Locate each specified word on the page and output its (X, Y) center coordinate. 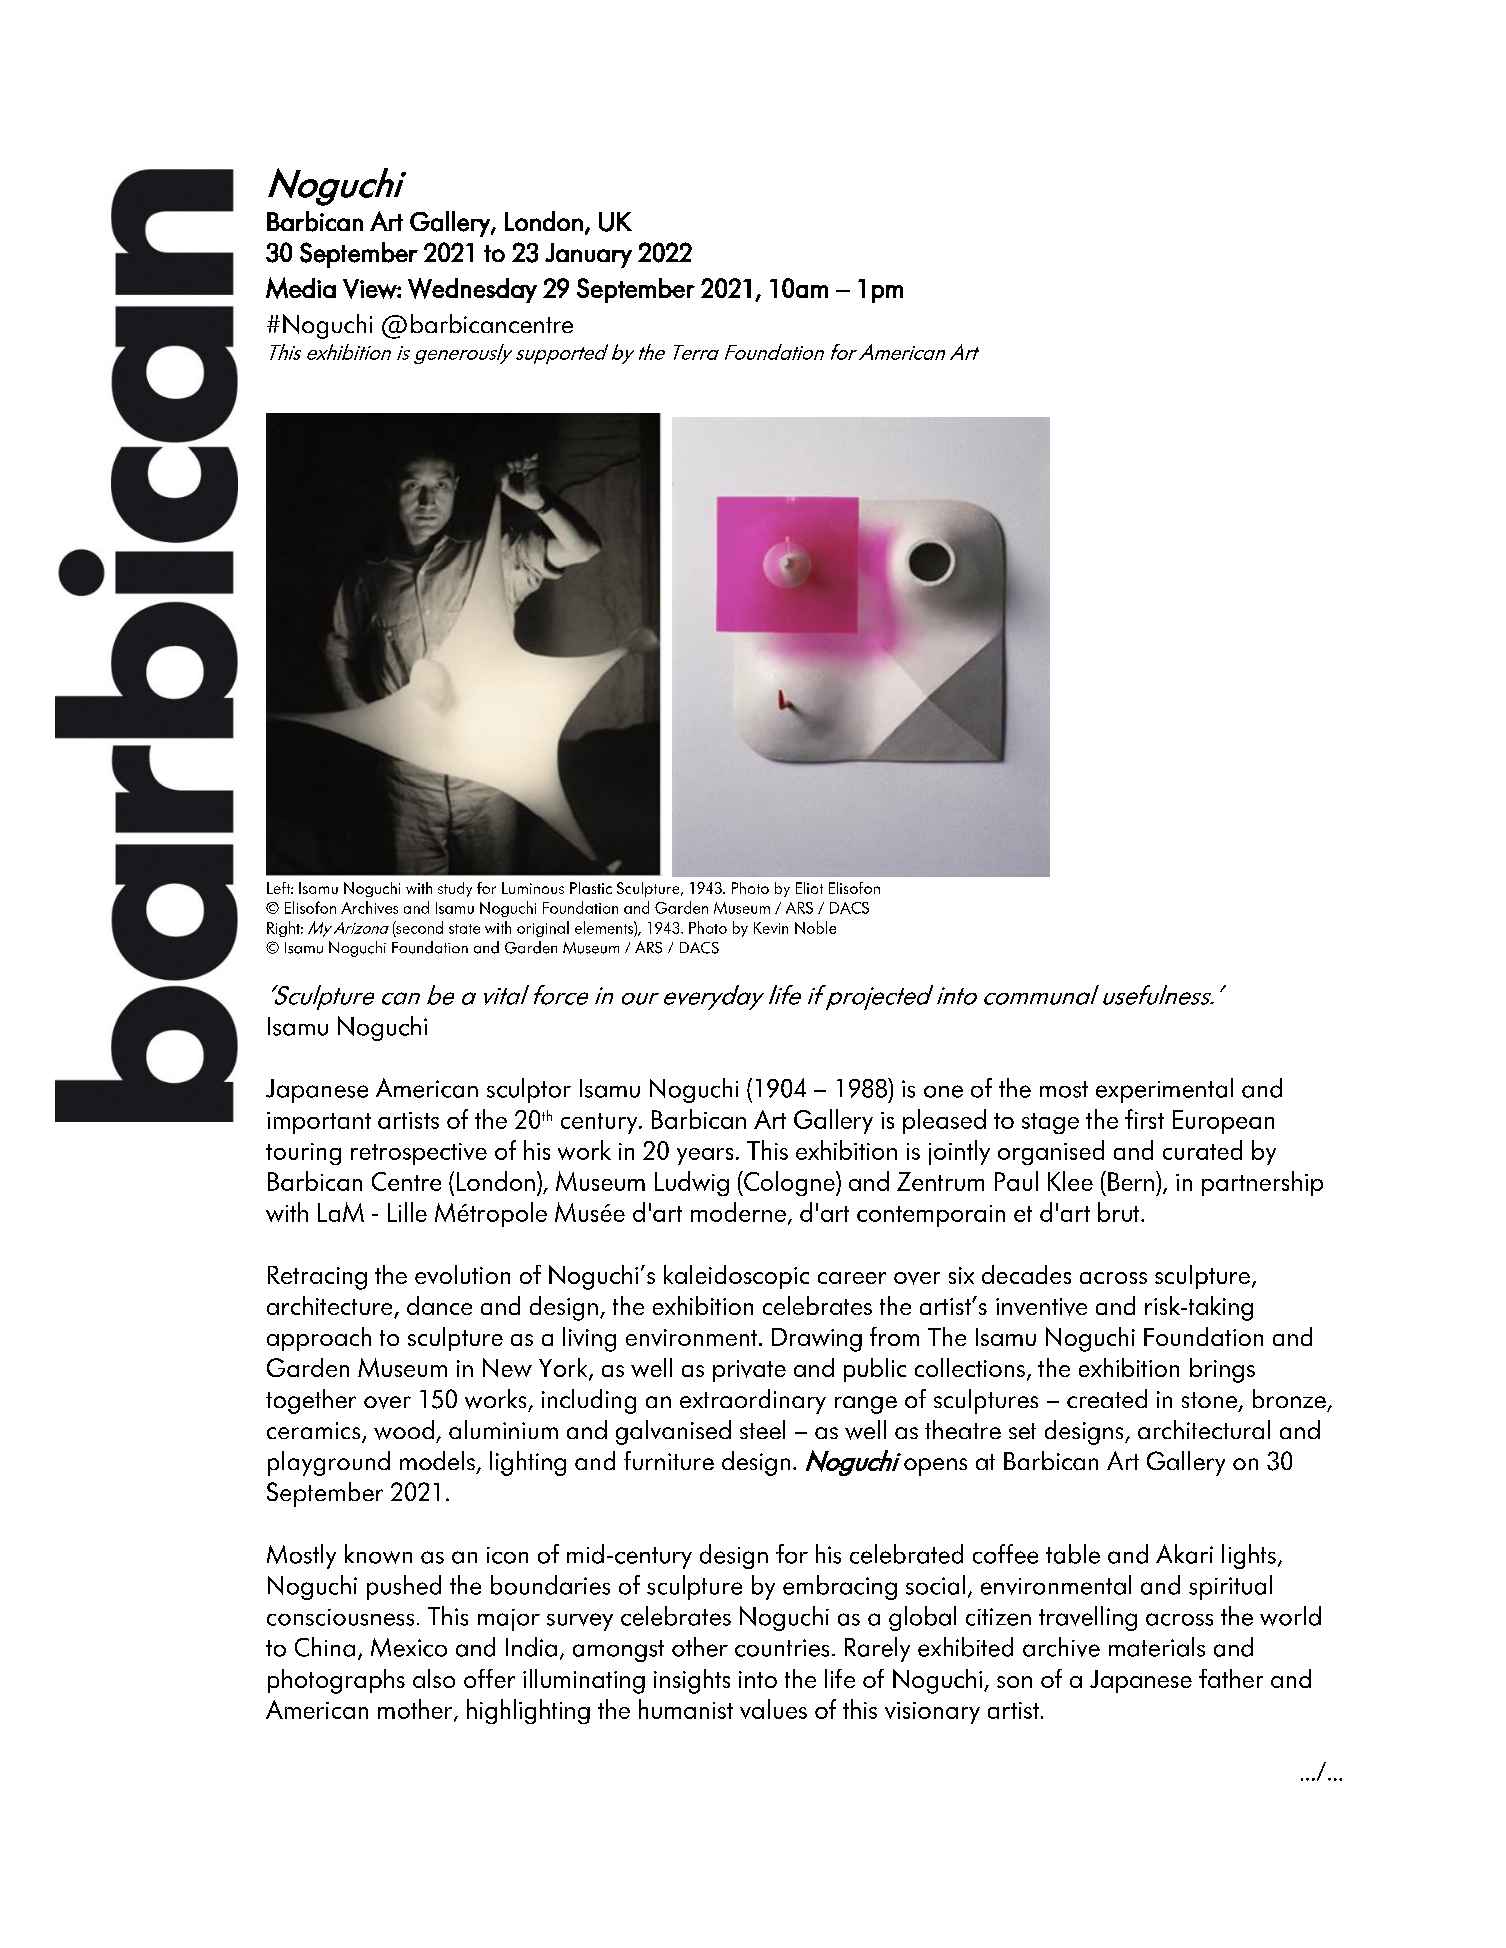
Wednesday (472, 290)
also (434, 1678)
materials (1157, 1647)
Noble (815, 927)
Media (301, 288)
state (464, 929)
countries (782, 1648)
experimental (1164, 1090)
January (588, 255)
